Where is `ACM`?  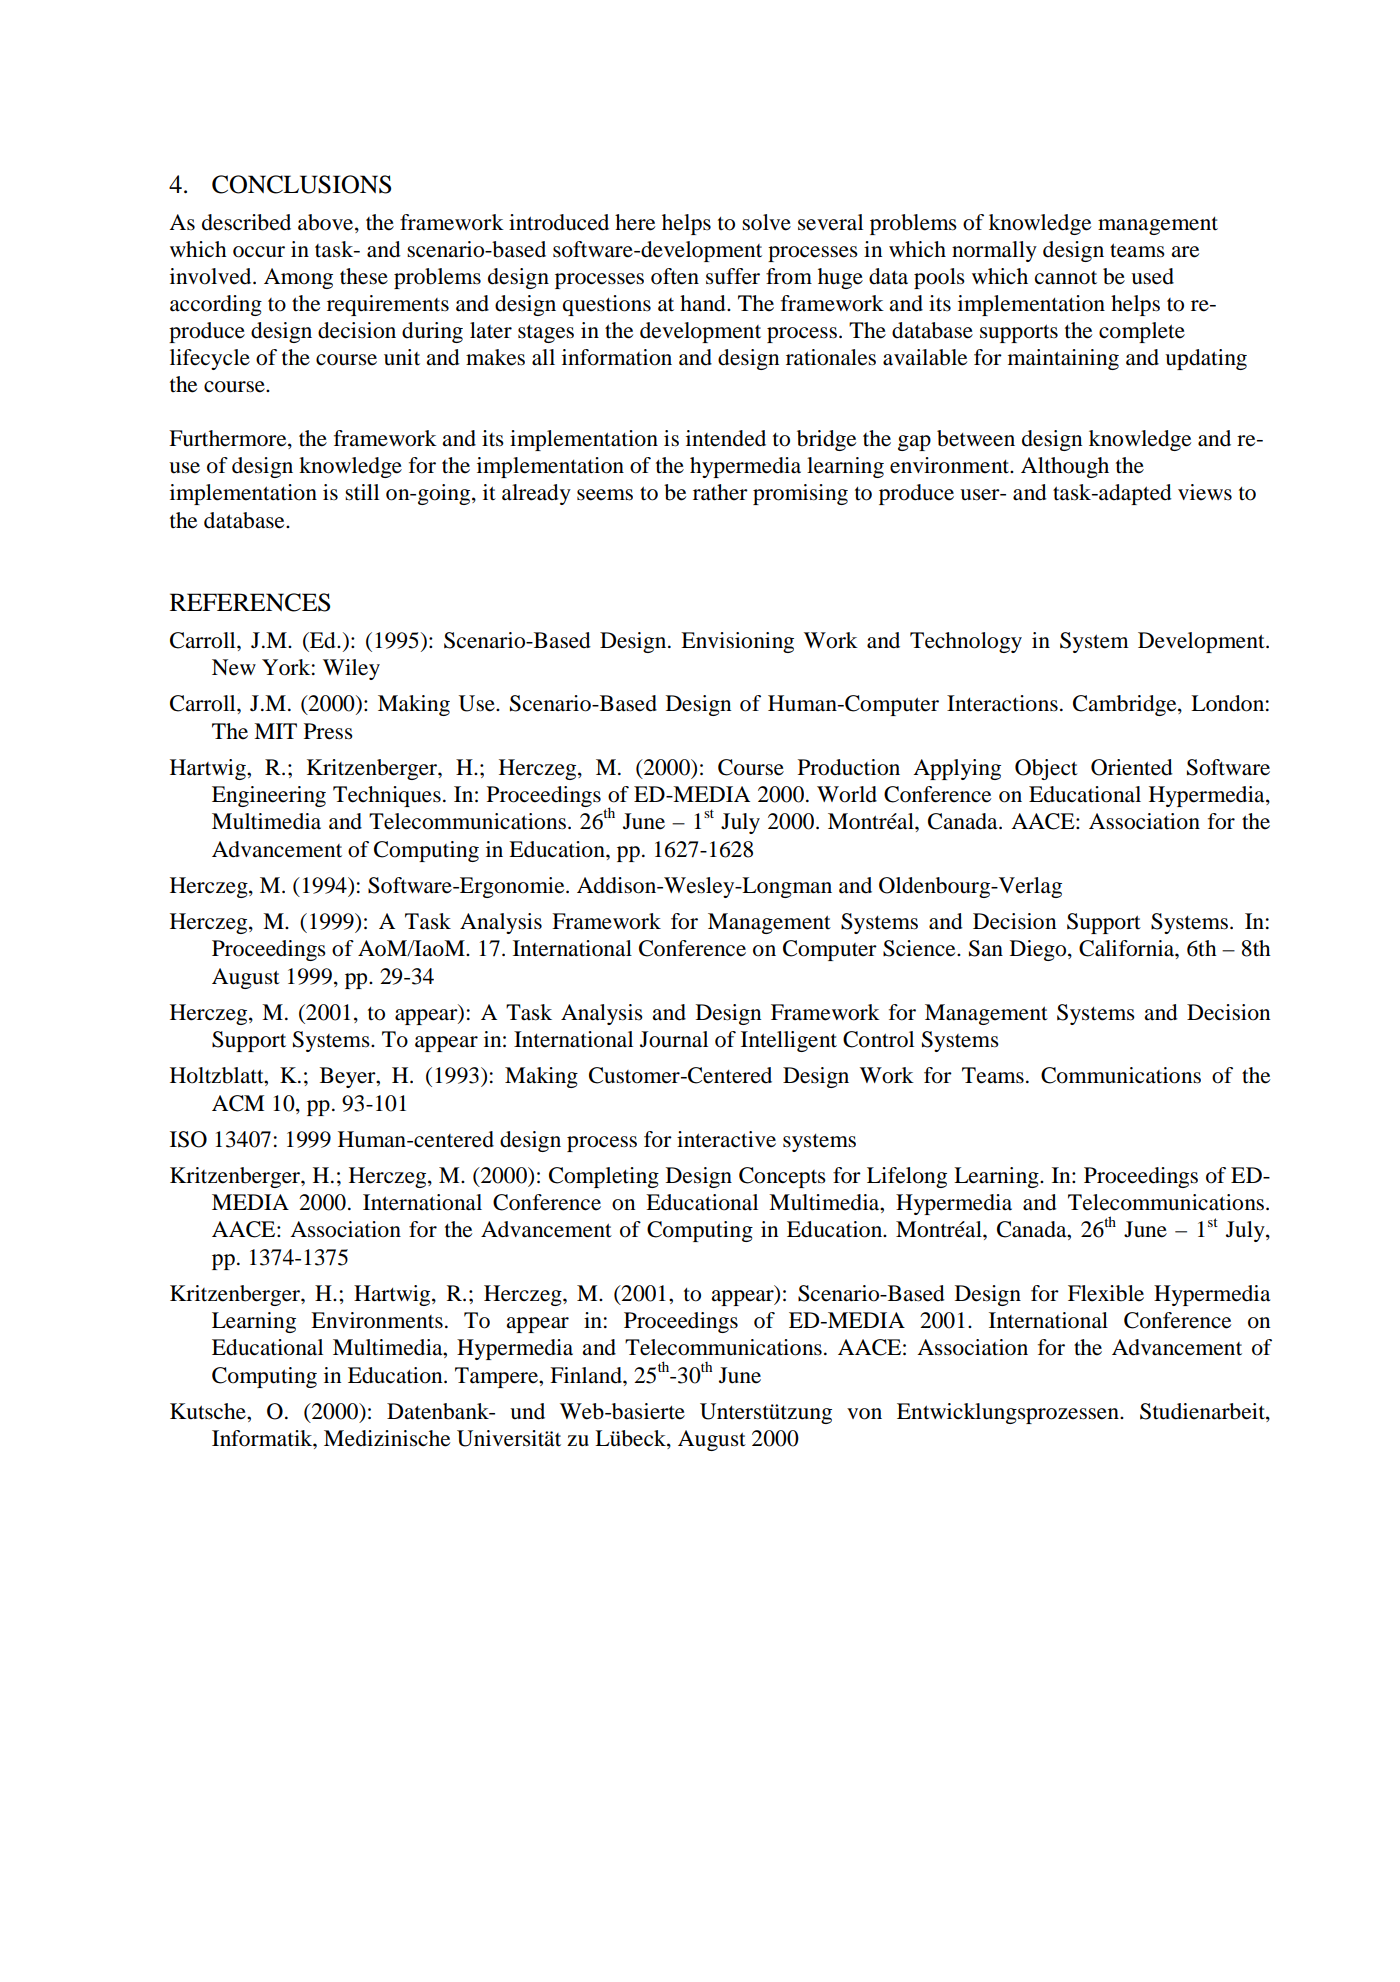 ACM is located at coordinates (238, 1103).
